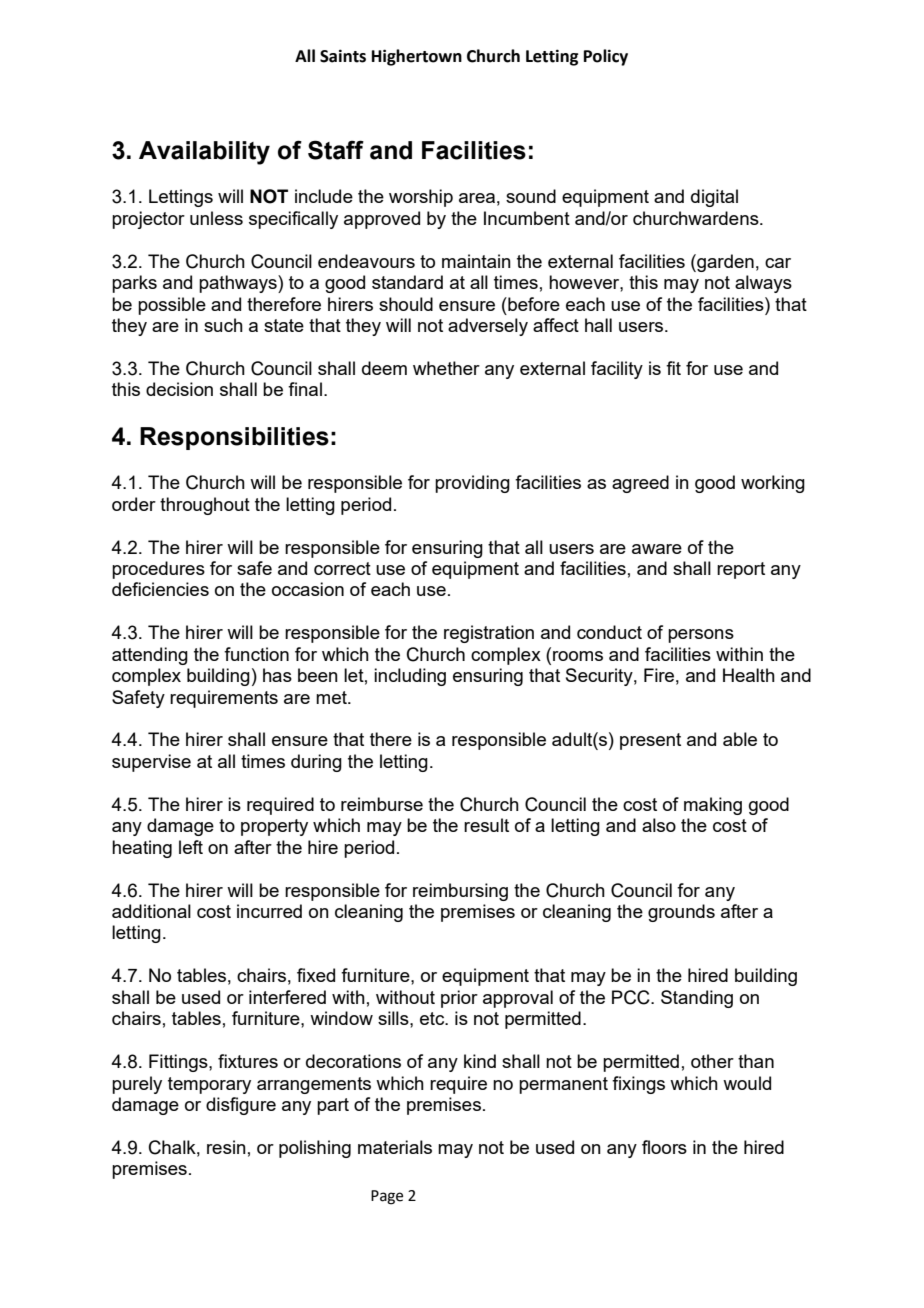 The height and width of the document is (1308, 924). Describe the element at coordinates (617, 370) in the document. I see `facility` at that location.
